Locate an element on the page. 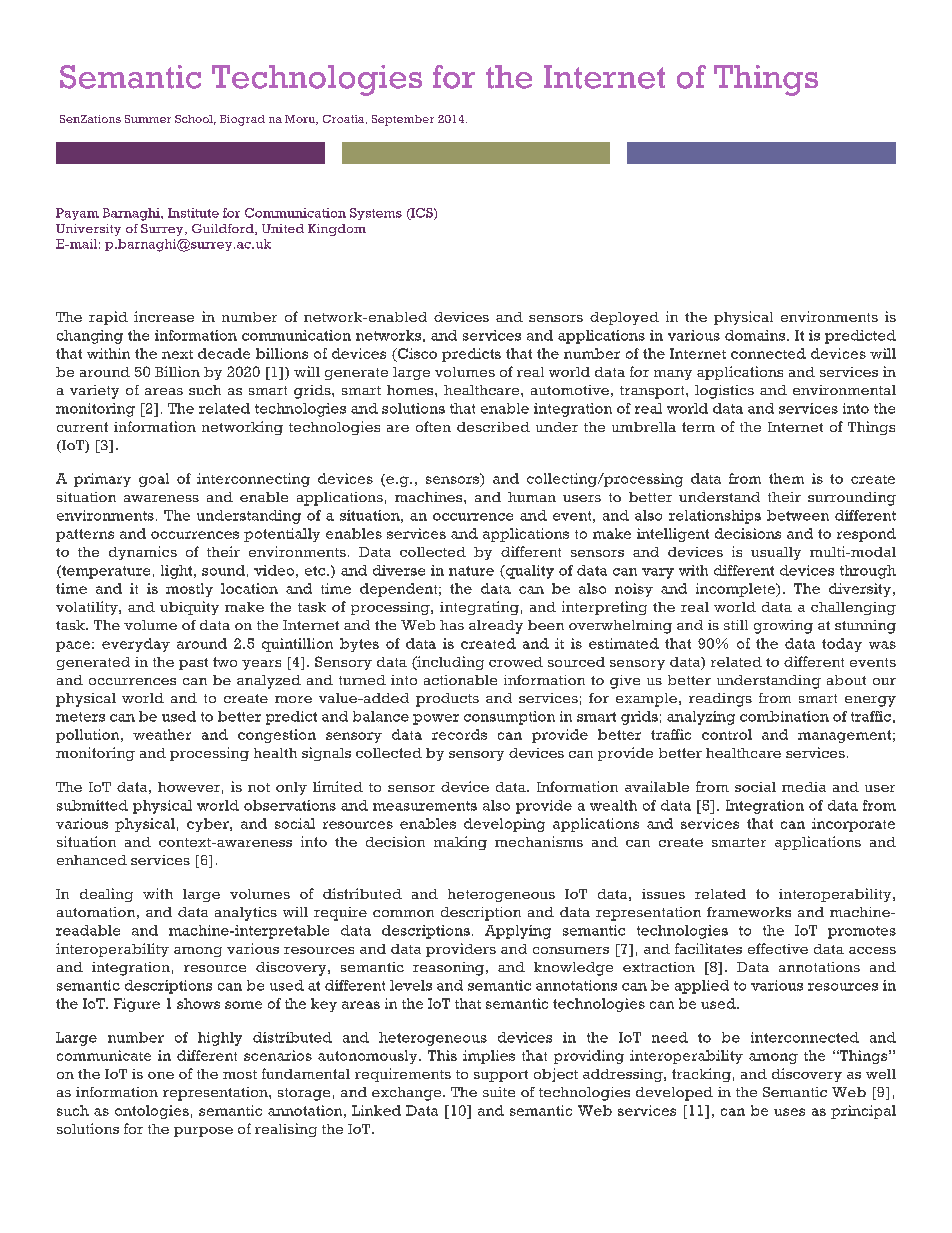 This document has width=952, height=1233. media is located at coordinates (804, 787).
